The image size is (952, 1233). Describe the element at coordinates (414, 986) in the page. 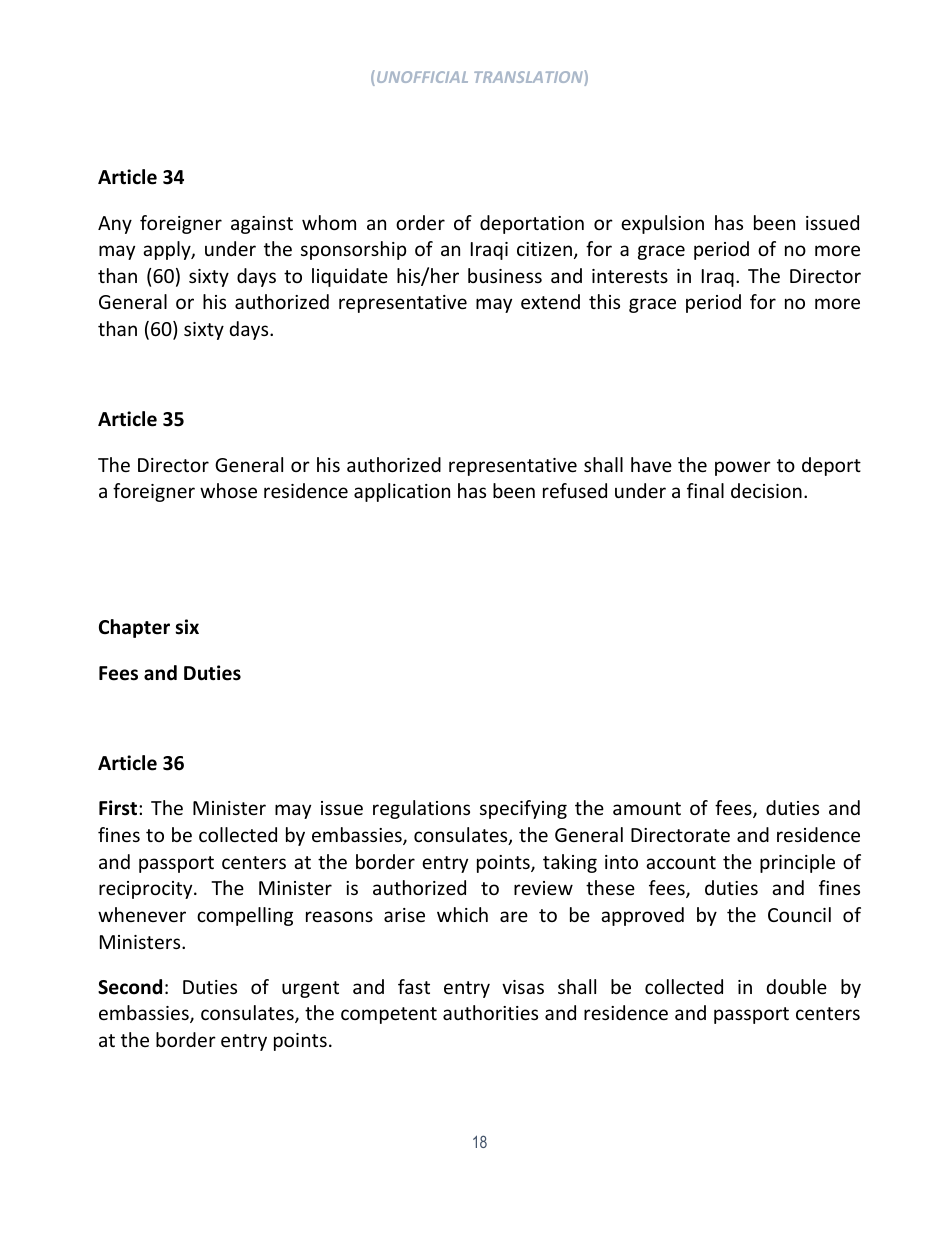

I see `fast` at that location.
